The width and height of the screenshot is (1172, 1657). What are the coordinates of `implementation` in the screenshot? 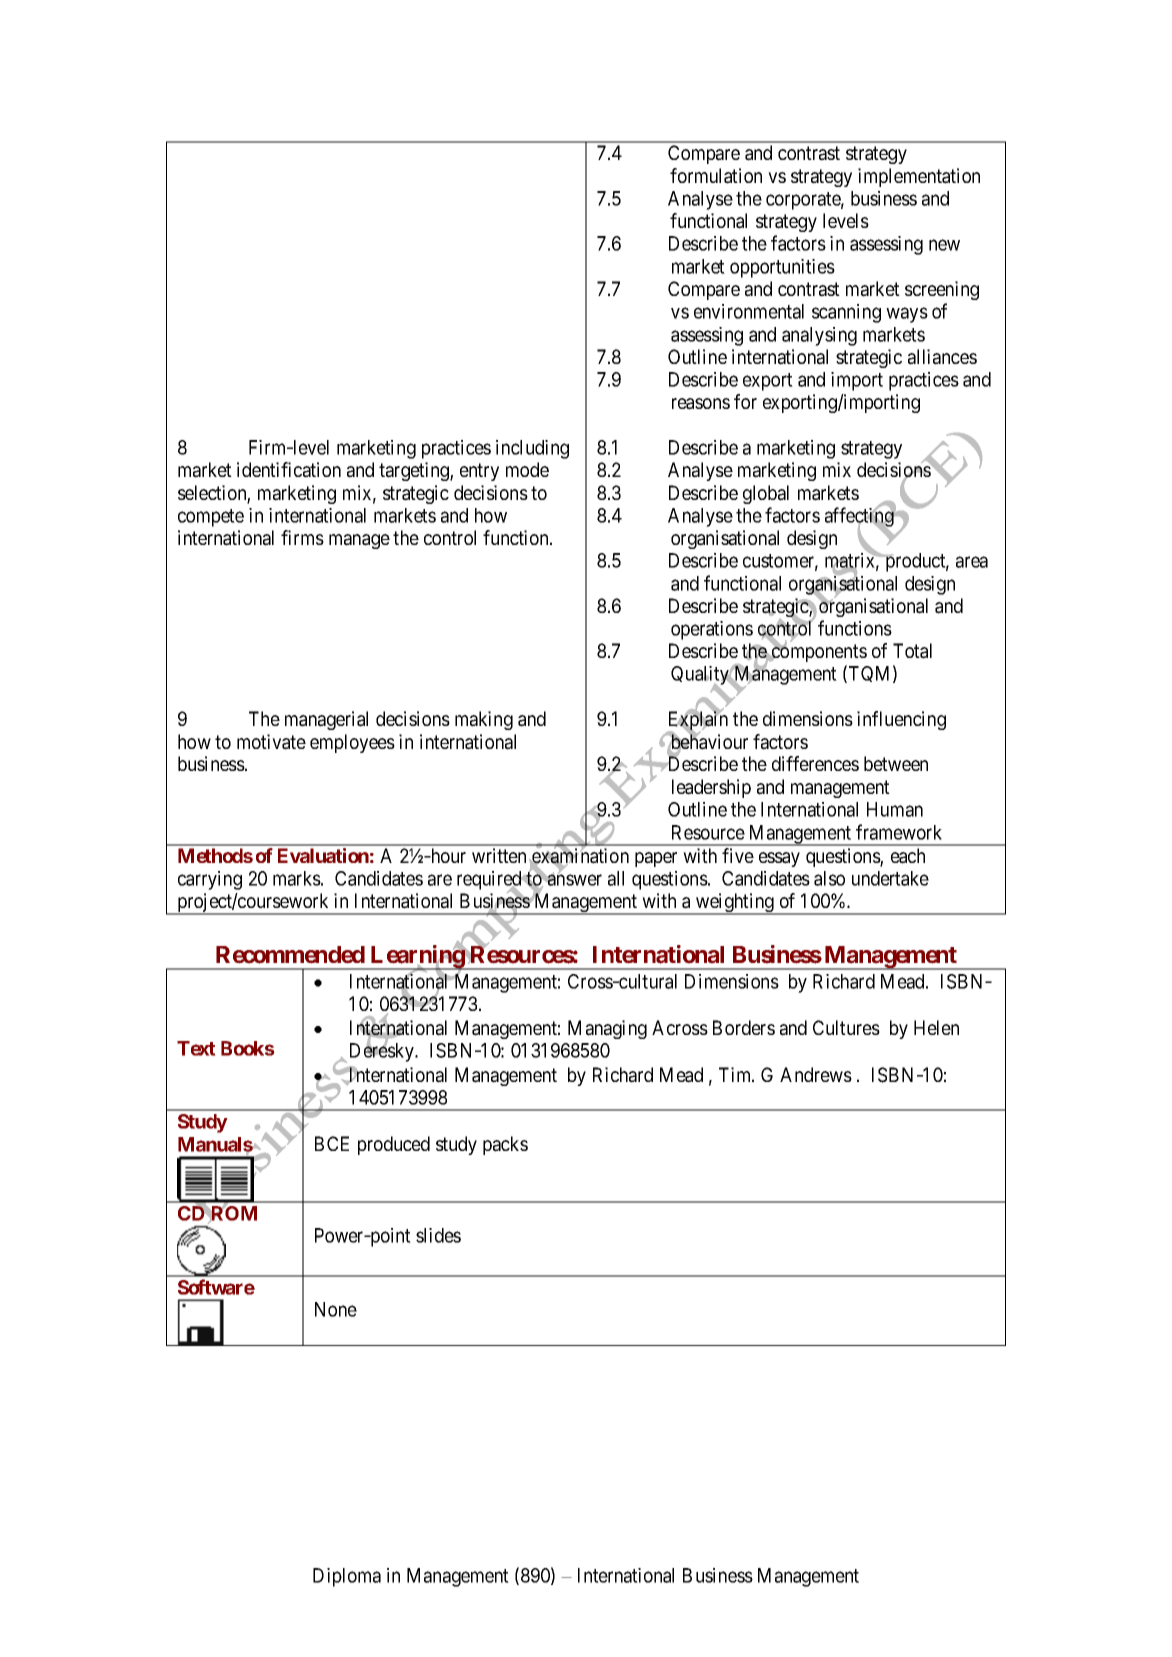 It's located at (919, 177).
